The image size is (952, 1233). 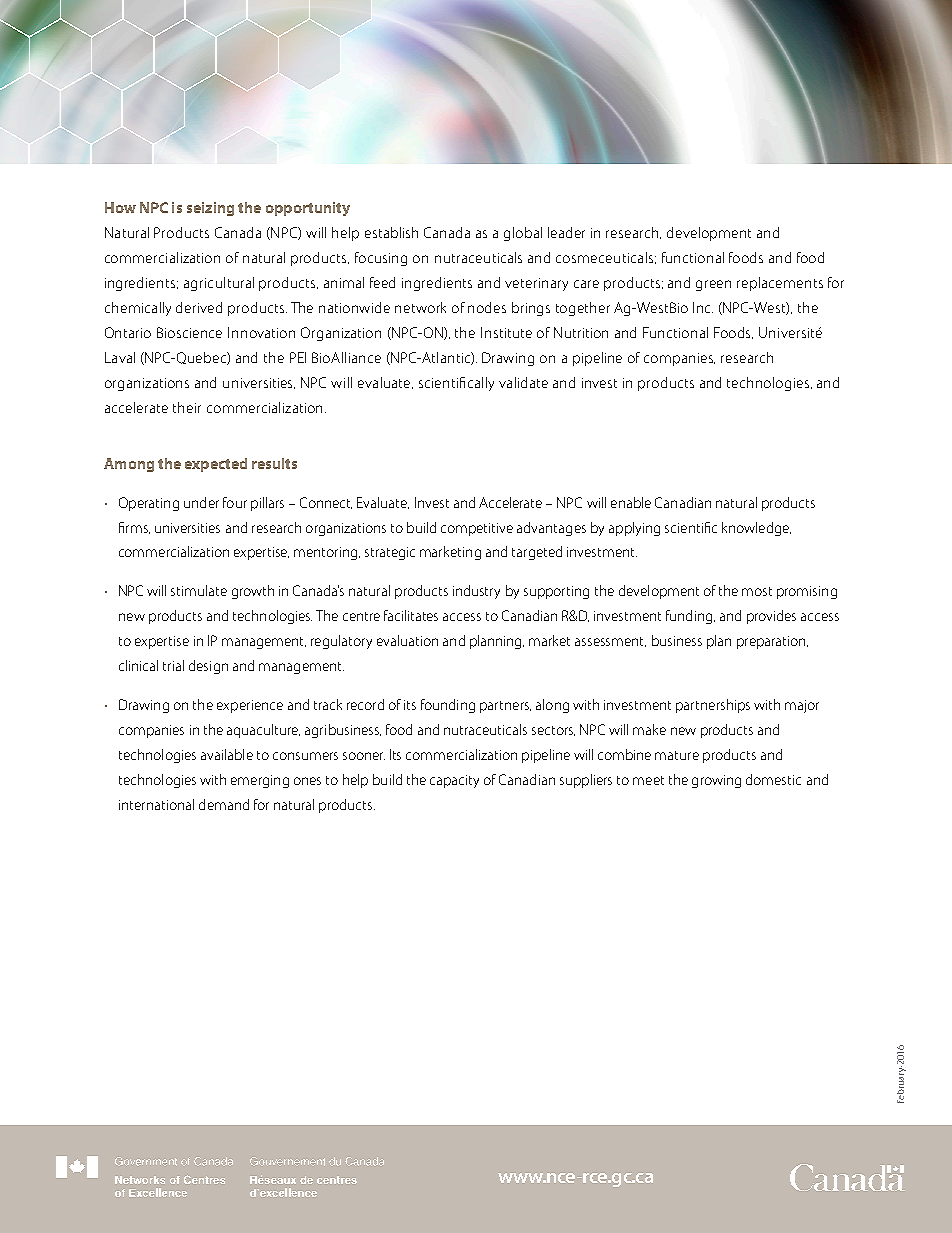 What do you see at coordinates (703, 307) in the screenshot?
I see `Inc` at bounding box center [703, 307].
